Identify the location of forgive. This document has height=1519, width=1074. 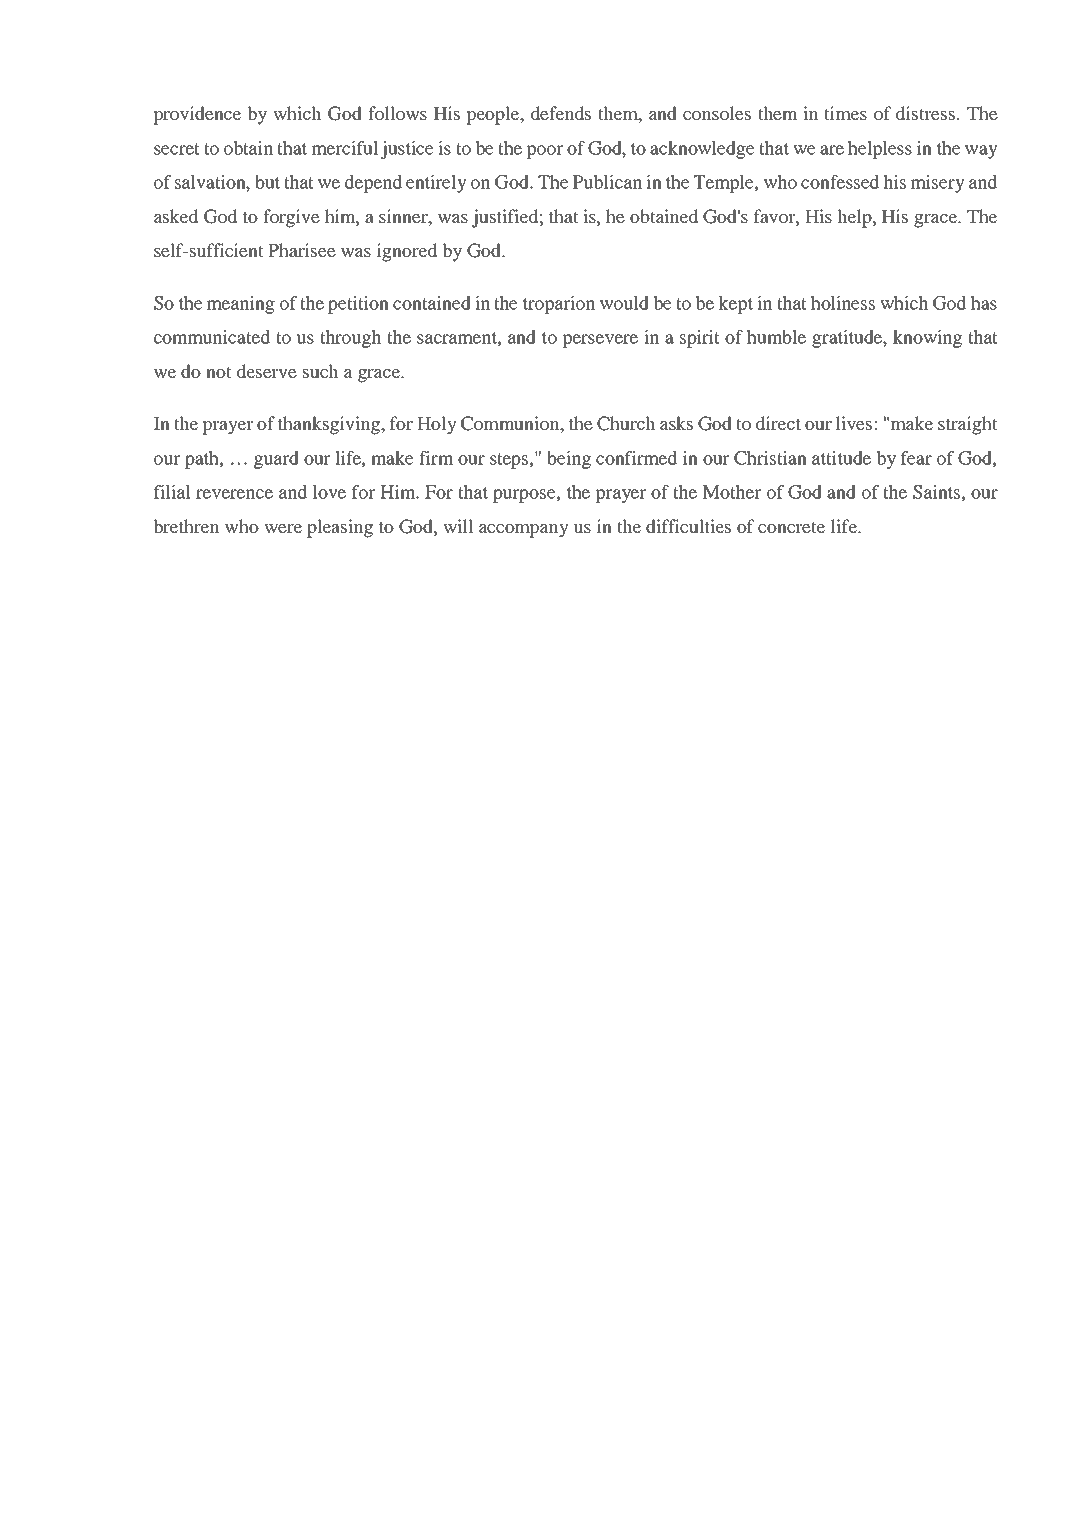
(291, 218).
